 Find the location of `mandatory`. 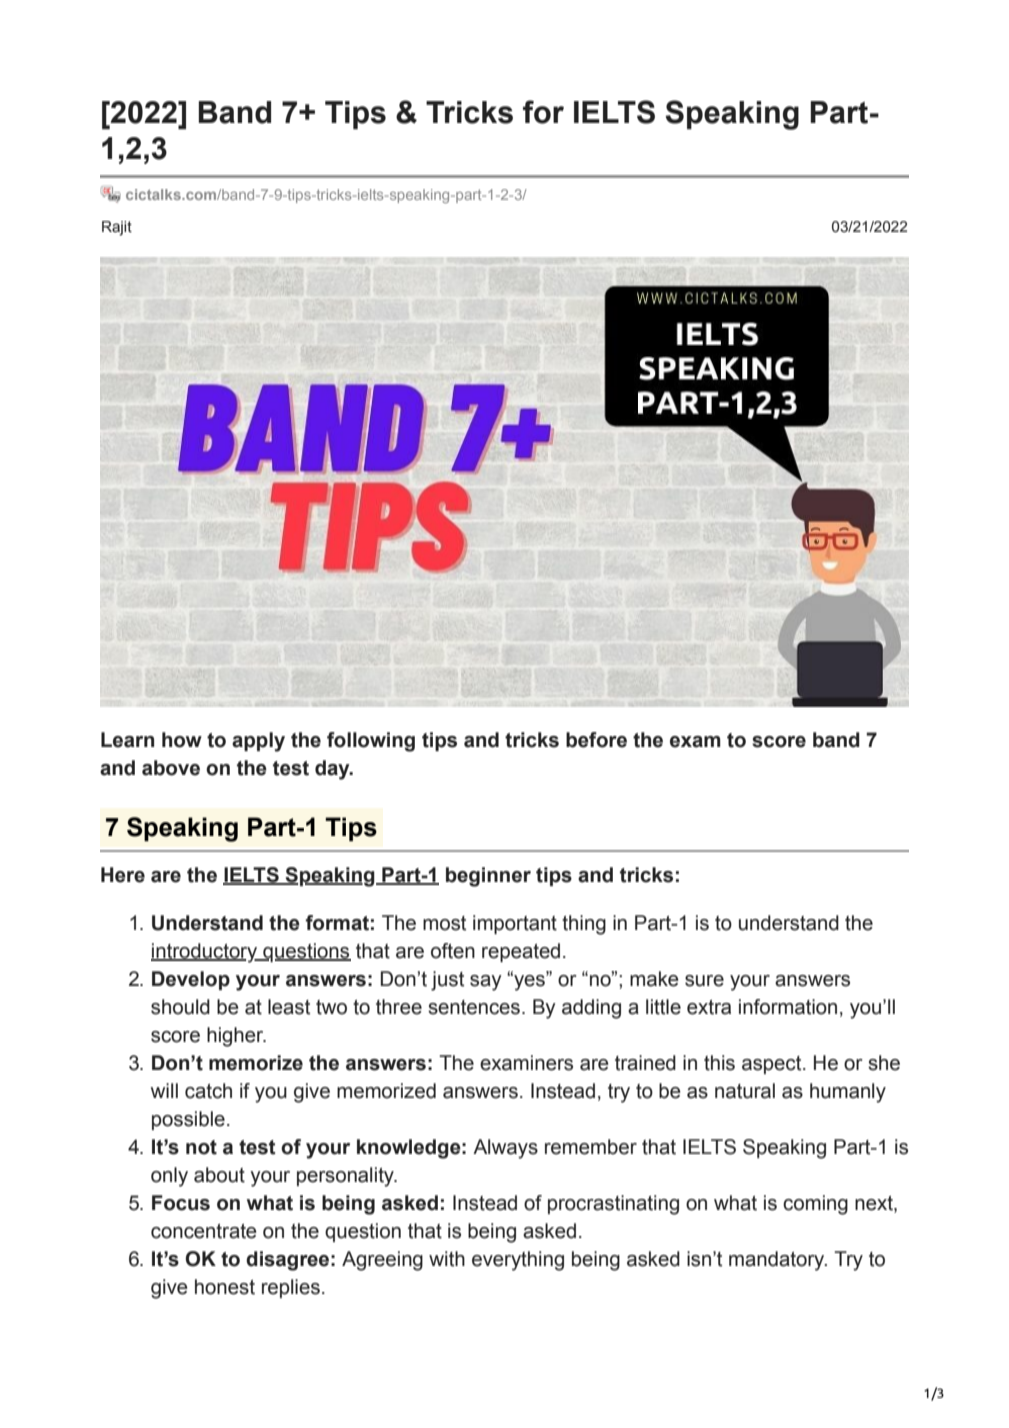

mandatory is located at coordinates (778, 1261).
